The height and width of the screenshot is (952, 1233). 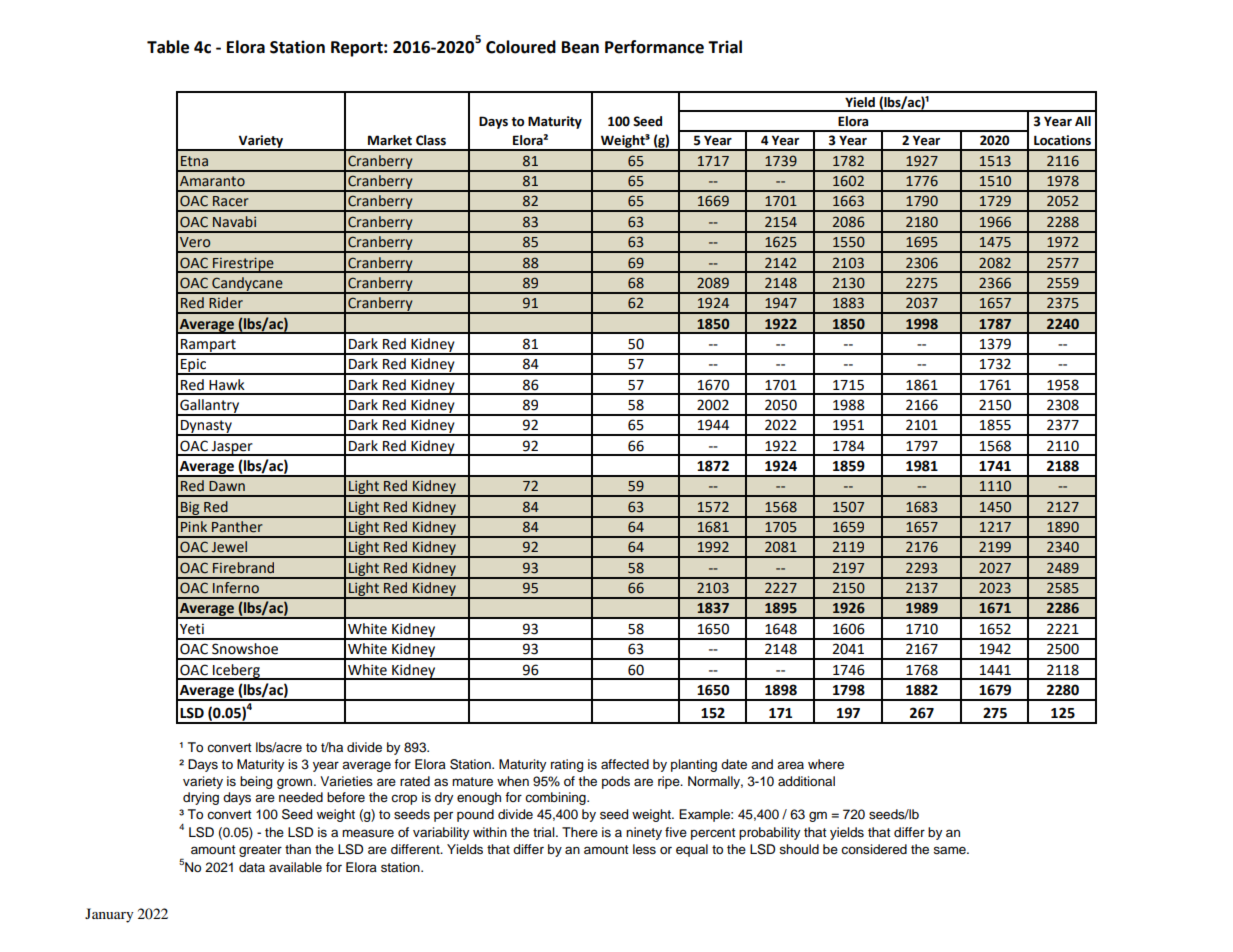 What do you see at coordinates (208, 346) in the screenshot?
I see `Rampart` at bounding box center [208, 346].
